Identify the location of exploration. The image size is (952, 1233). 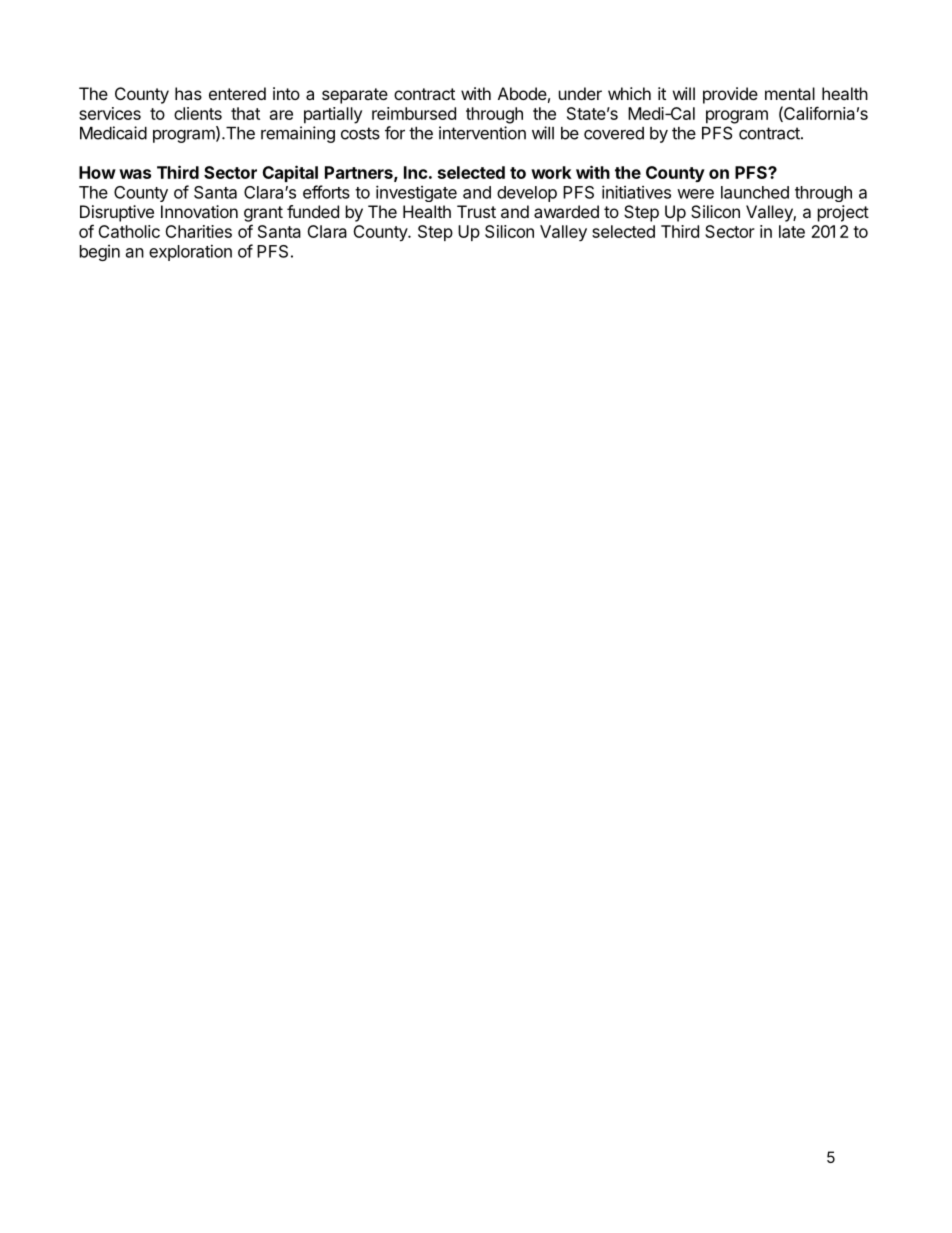
(190, 252).
